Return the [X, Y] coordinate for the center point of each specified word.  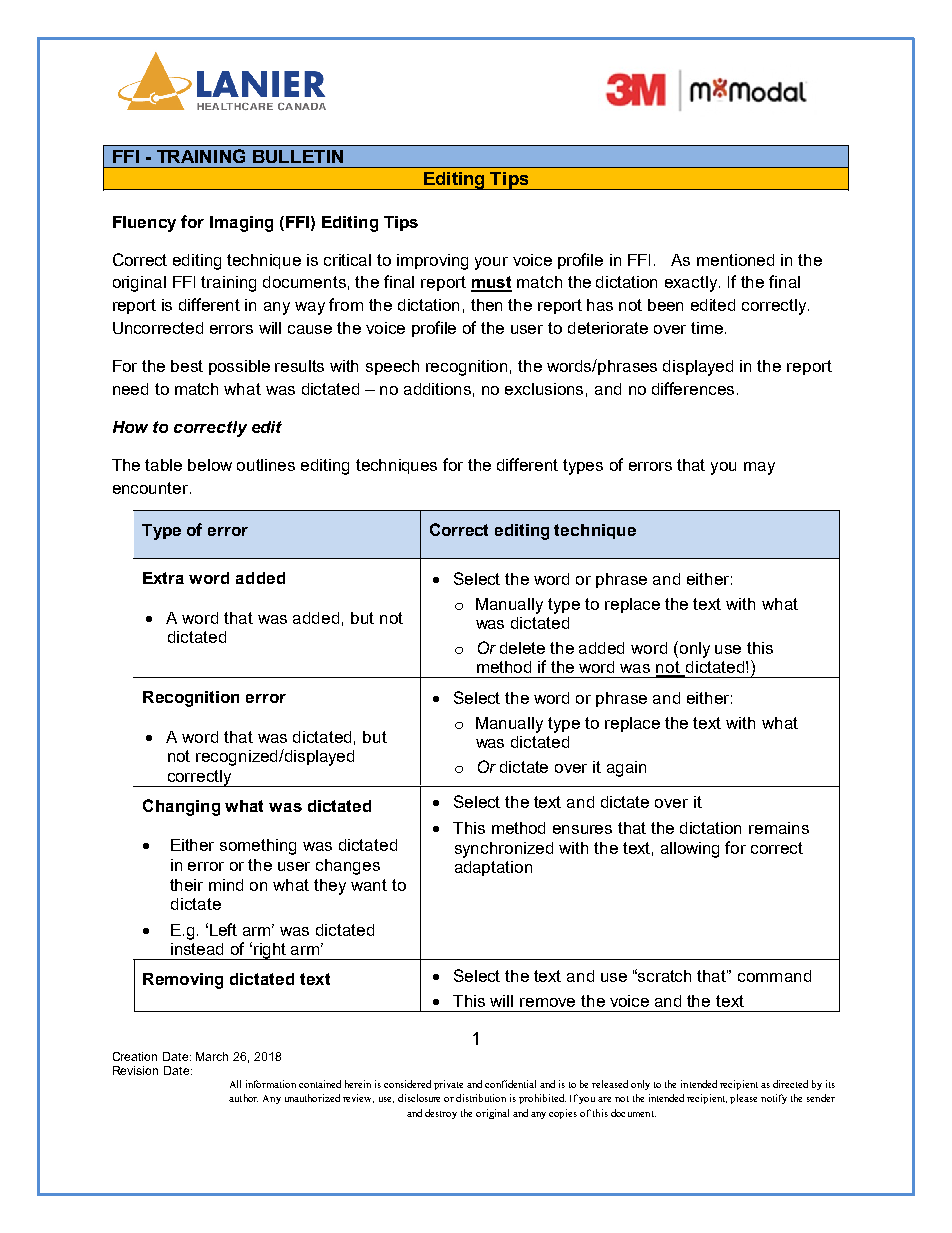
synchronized [504, 850]
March [212, 1056]
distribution [481, 1098]
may [759, 468]
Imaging [241, 224]
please [743, 1099]
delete [522, 648]
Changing [181, 807]
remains [779, 828]
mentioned [735, 260]
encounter [152, 488]
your [491, 263]
